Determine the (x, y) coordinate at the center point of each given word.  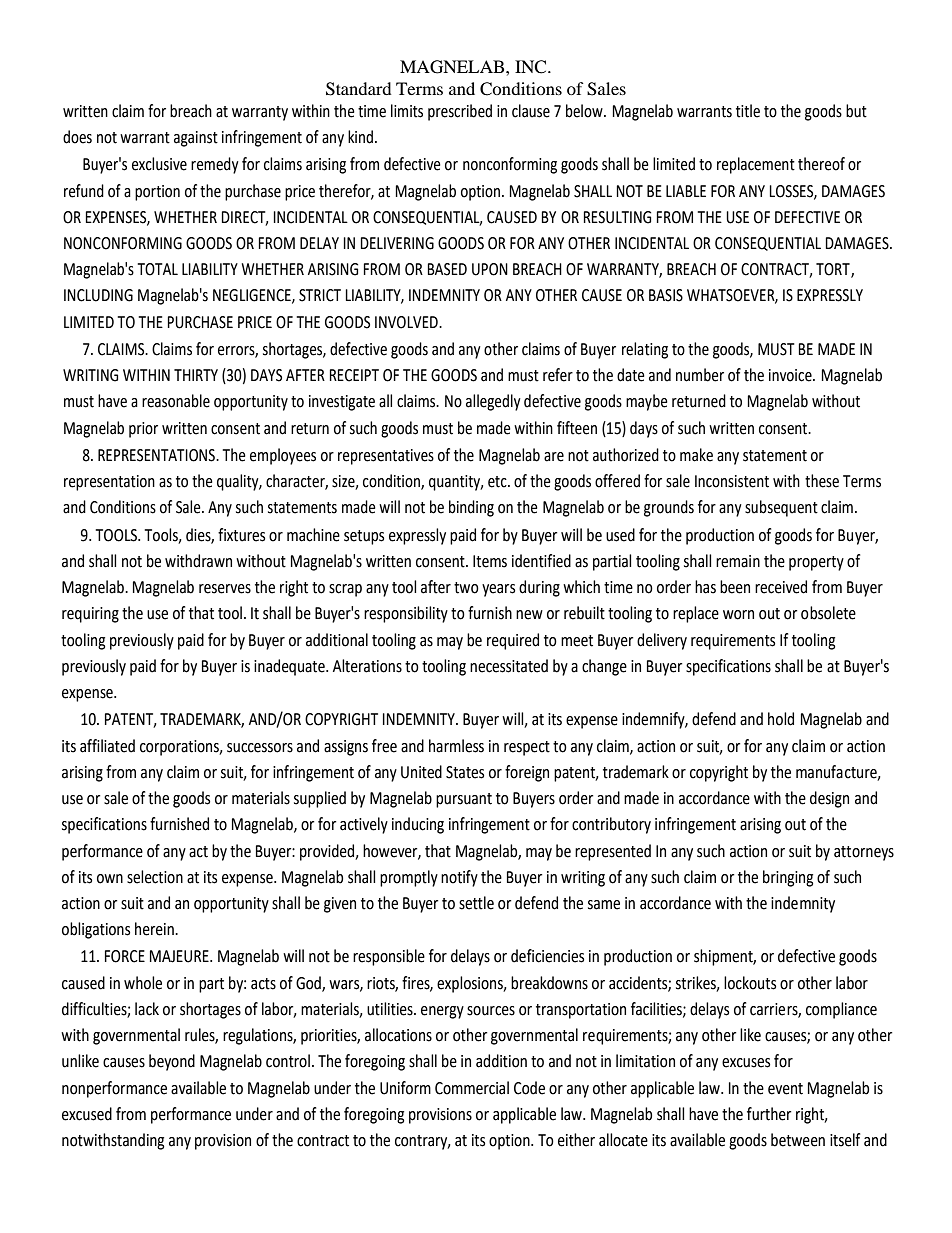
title (748, 111)
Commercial (472, 1088)
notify (459, 878)
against (196, 139)
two (466, 588)
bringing (788, 878)
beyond (172, 1062)
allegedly (493, 402)
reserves (225, 589)
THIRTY (196, 375)
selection (155, 877)
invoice (791, 375)
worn (738, 615)
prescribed (460, 112)
